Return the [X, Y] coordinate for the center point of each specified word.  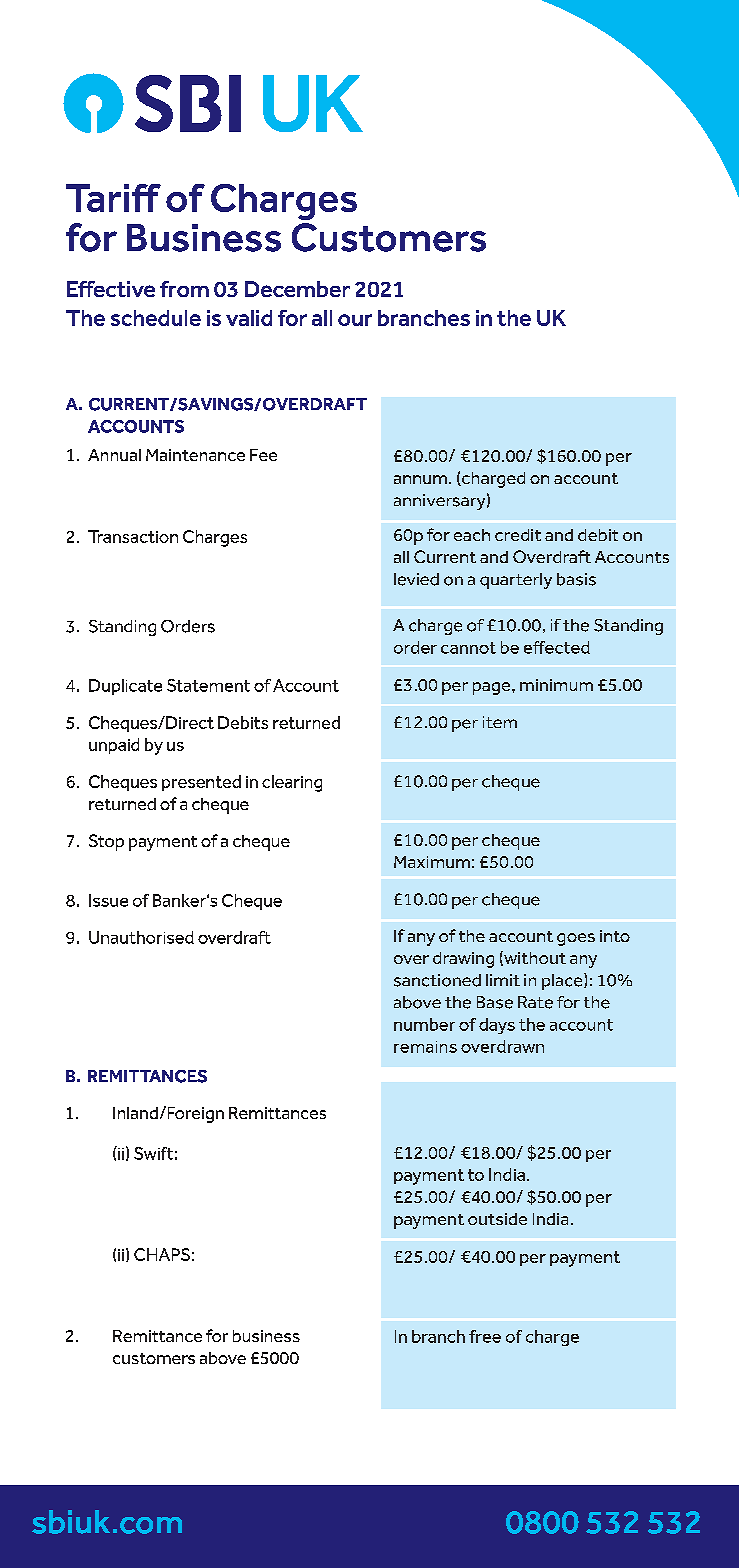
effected [557, 647]
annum [420, 479]
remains [425, 1047]
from [184, 289]
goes [576, 939]
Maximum [432, 862]
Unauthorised [141, 937]
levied [416, 579]
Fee [263, 455]
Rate [535, 1002]
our [355, 320]
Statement [208, 685]
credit [518, 535]
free [485, 1336]
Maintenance [195, 455]
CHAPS [162, 1254]
